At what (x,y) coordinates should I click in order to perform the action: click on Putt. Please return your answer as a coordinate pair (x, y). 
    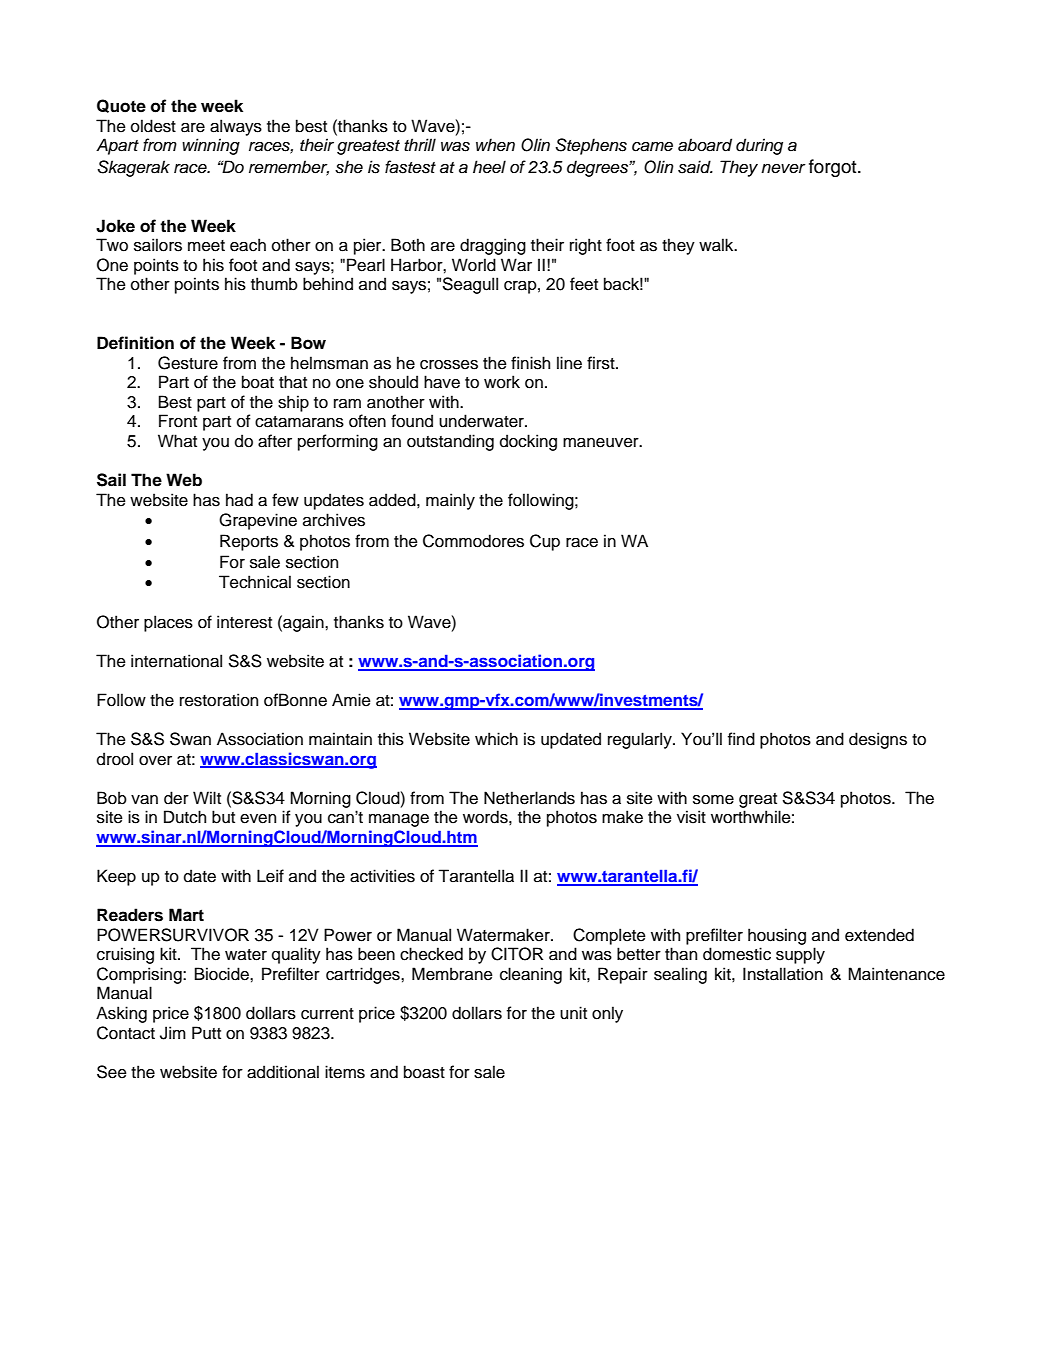
    Looking at the image, I should click on (206, 1033).
